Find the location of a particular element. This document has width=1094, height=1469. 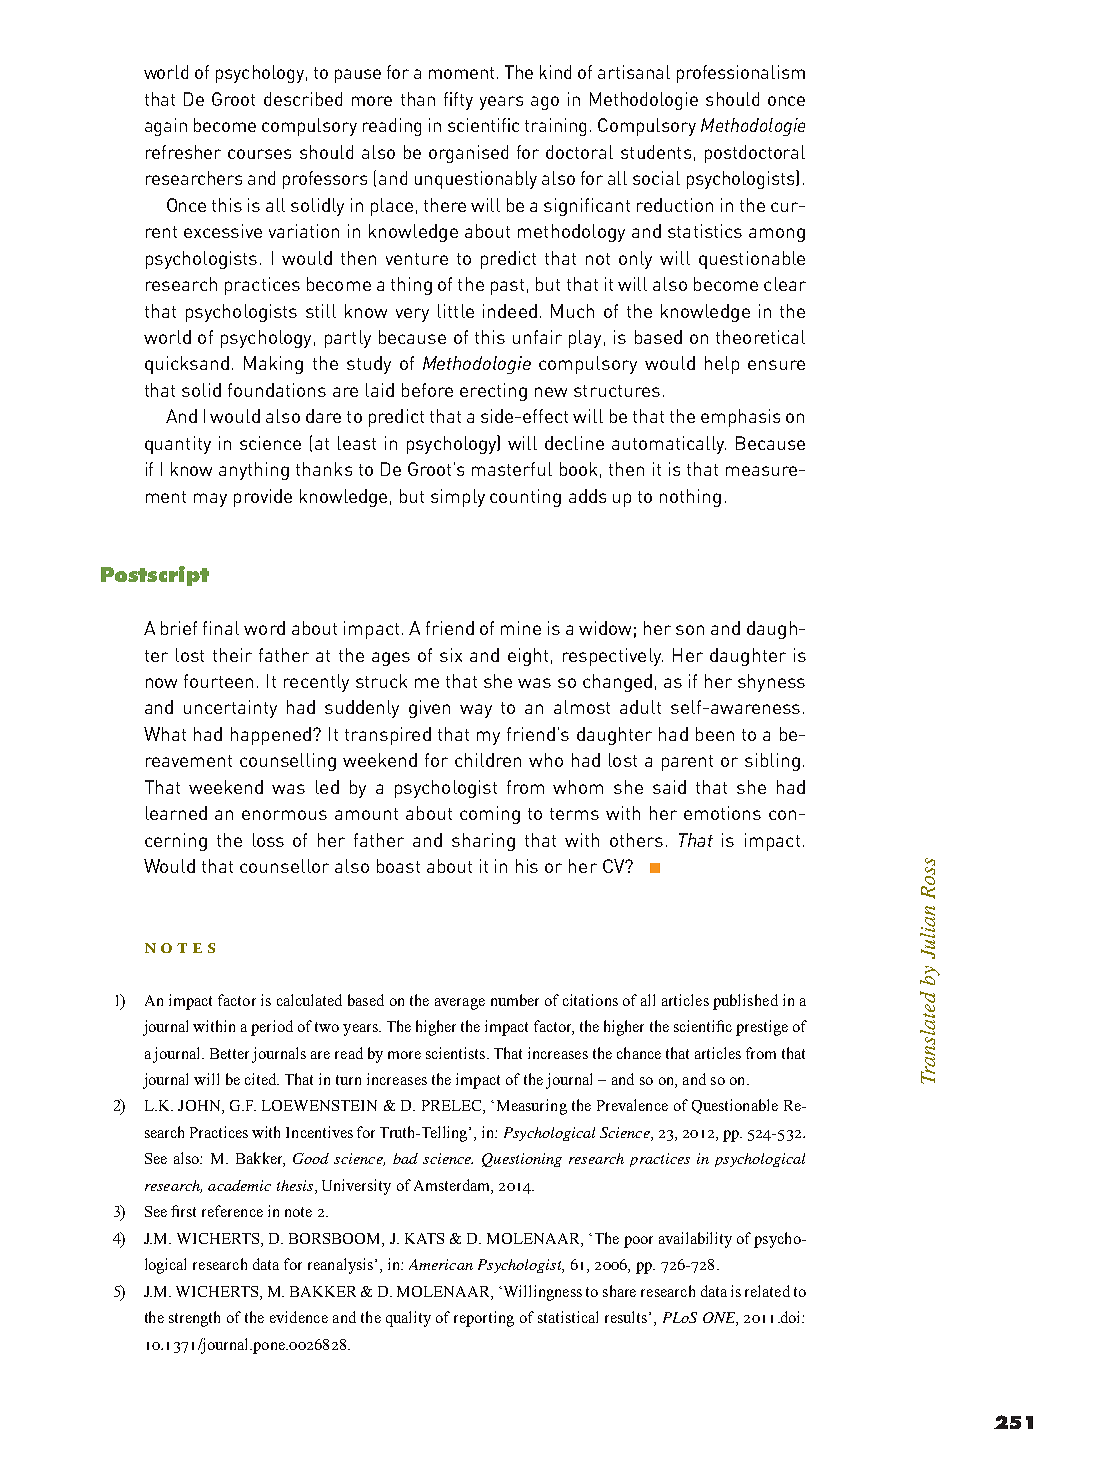

American is located at coordinates (441, 1264).
